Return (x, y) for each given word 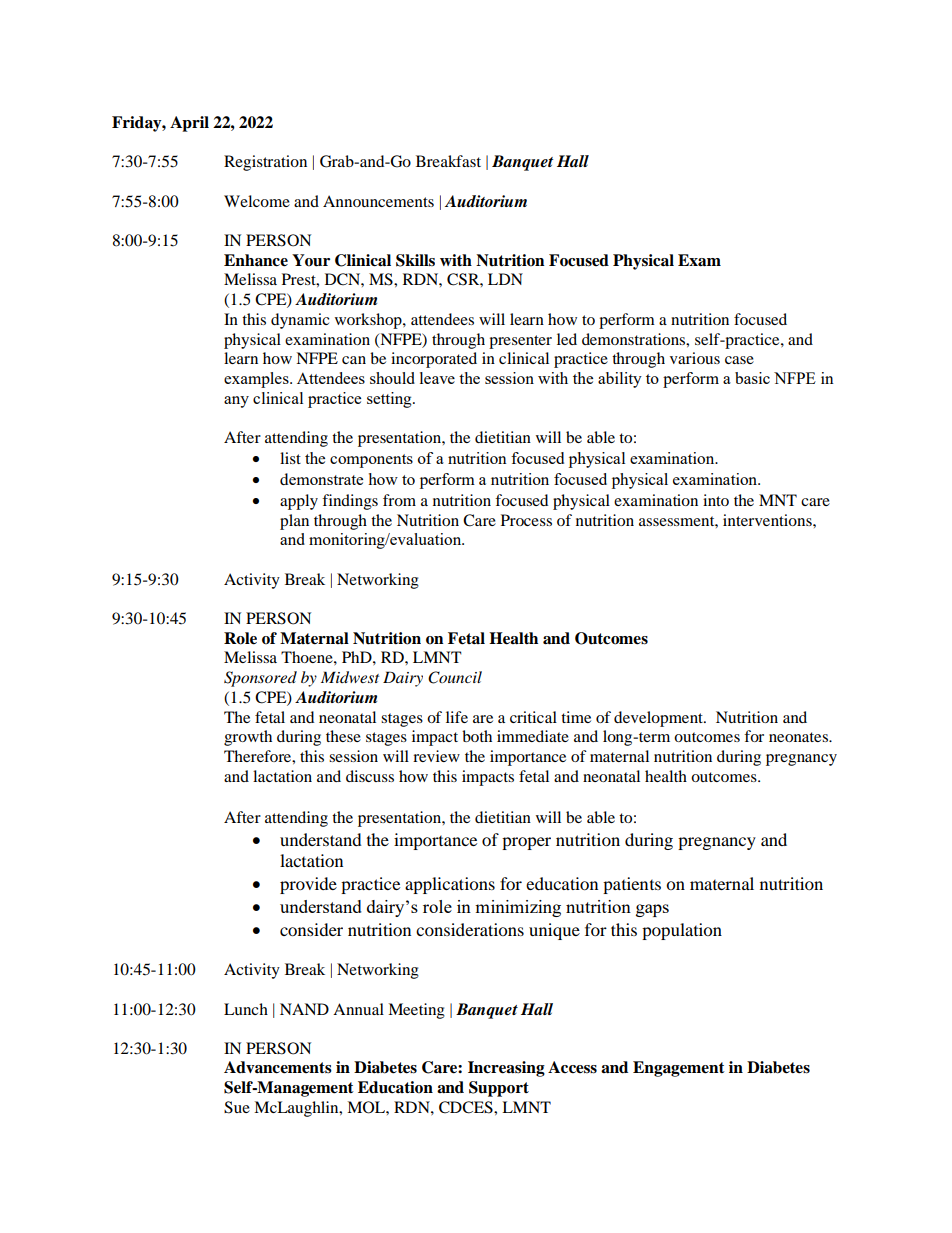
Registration (265, 163)
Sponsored (260, 679)
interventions (768, 520)
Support (499, 1089)
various (695, 358)
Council (455, 677)
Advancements (278, 1067)
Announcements (378, 201)
